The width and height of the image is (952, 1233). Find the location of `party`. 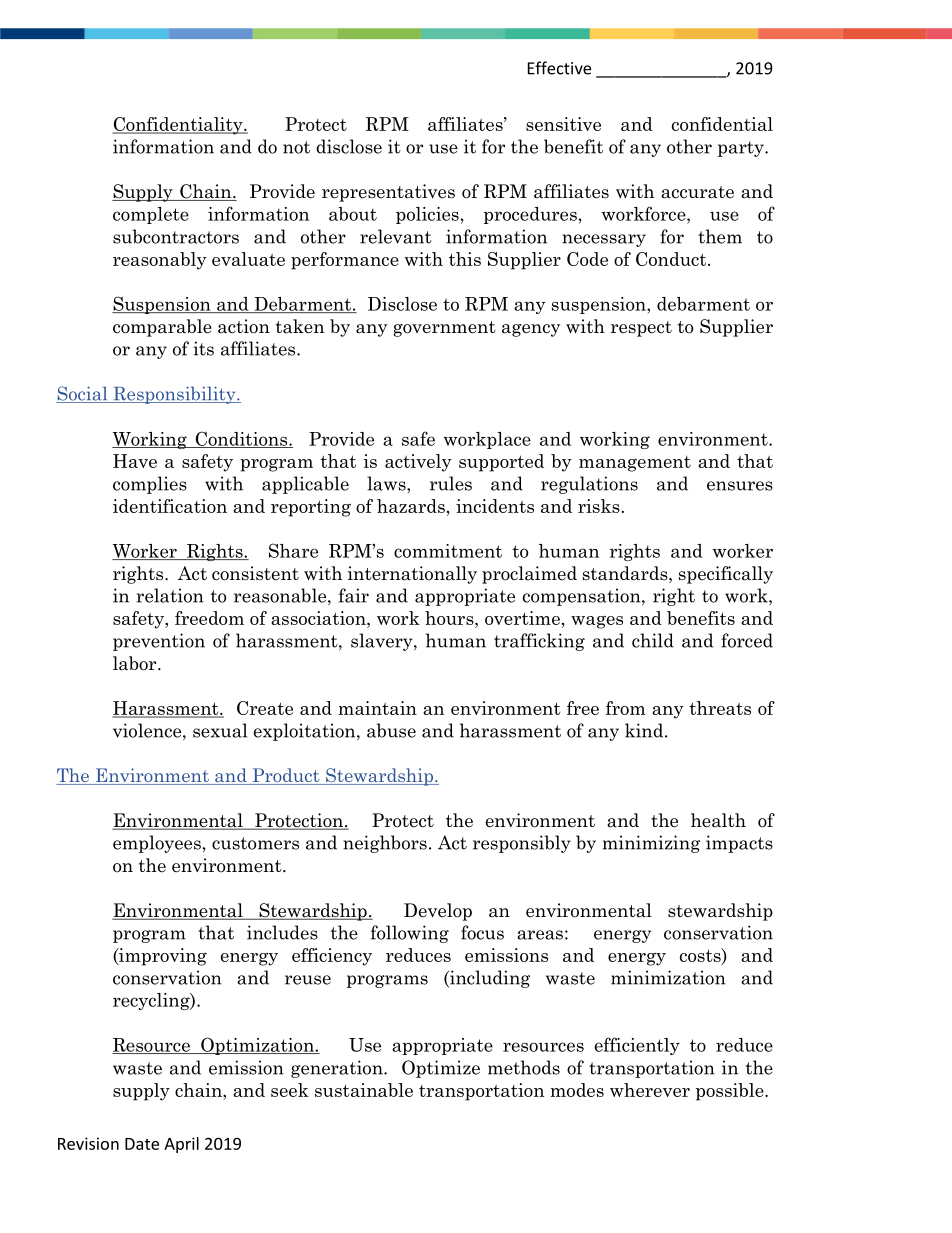

party is located at coordinates (742, 149).
